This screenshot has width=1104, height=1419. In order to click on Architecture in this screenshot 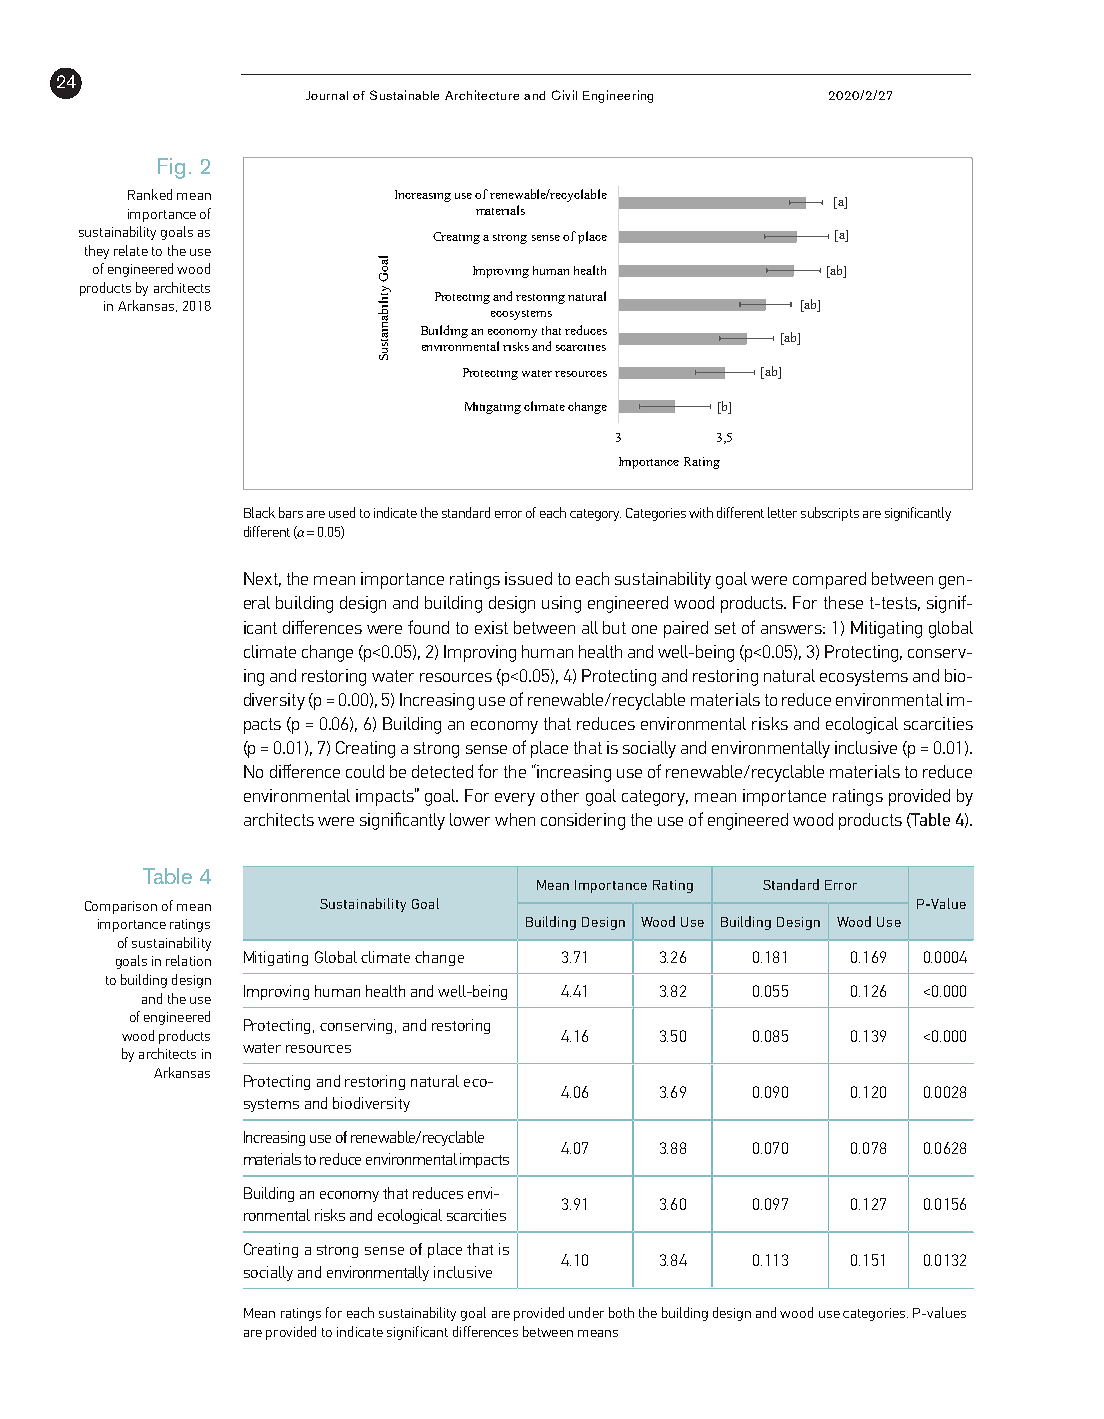, I will do `click(482, 95)`.
